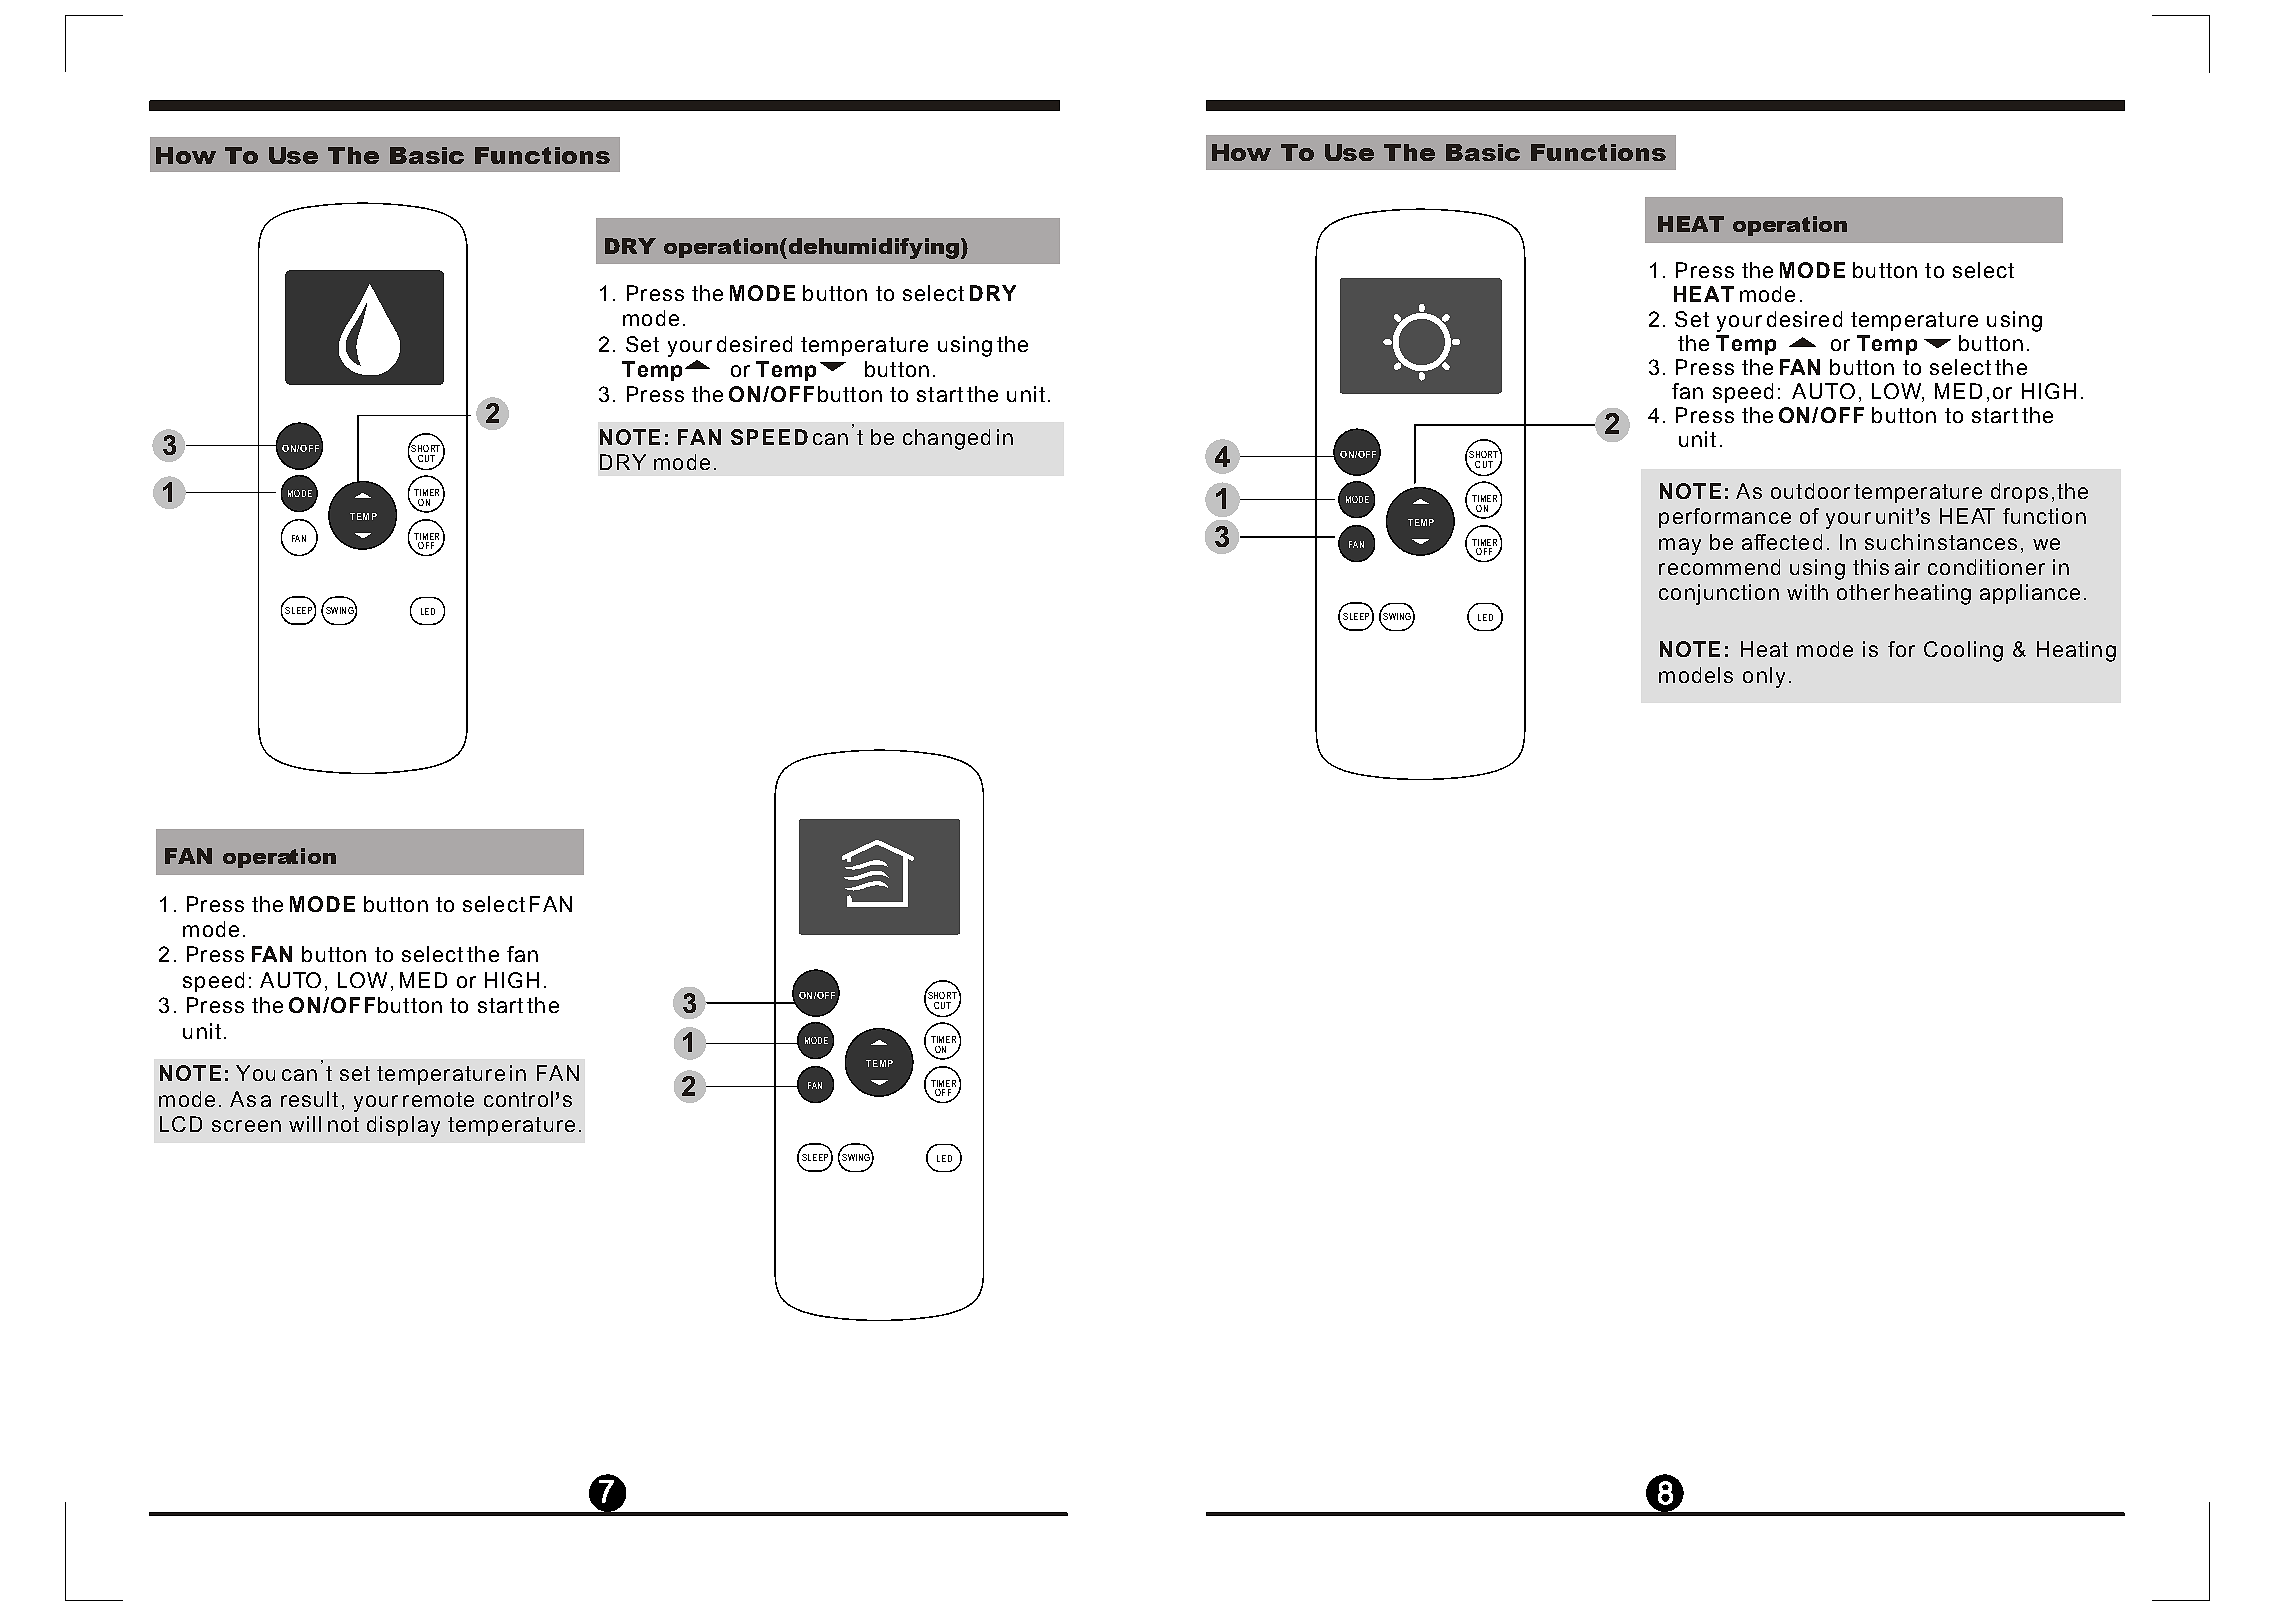  What do you see at coordinates (1810, 491) in the page?
I see `outdoor` at bounding box center [1810, 491].
